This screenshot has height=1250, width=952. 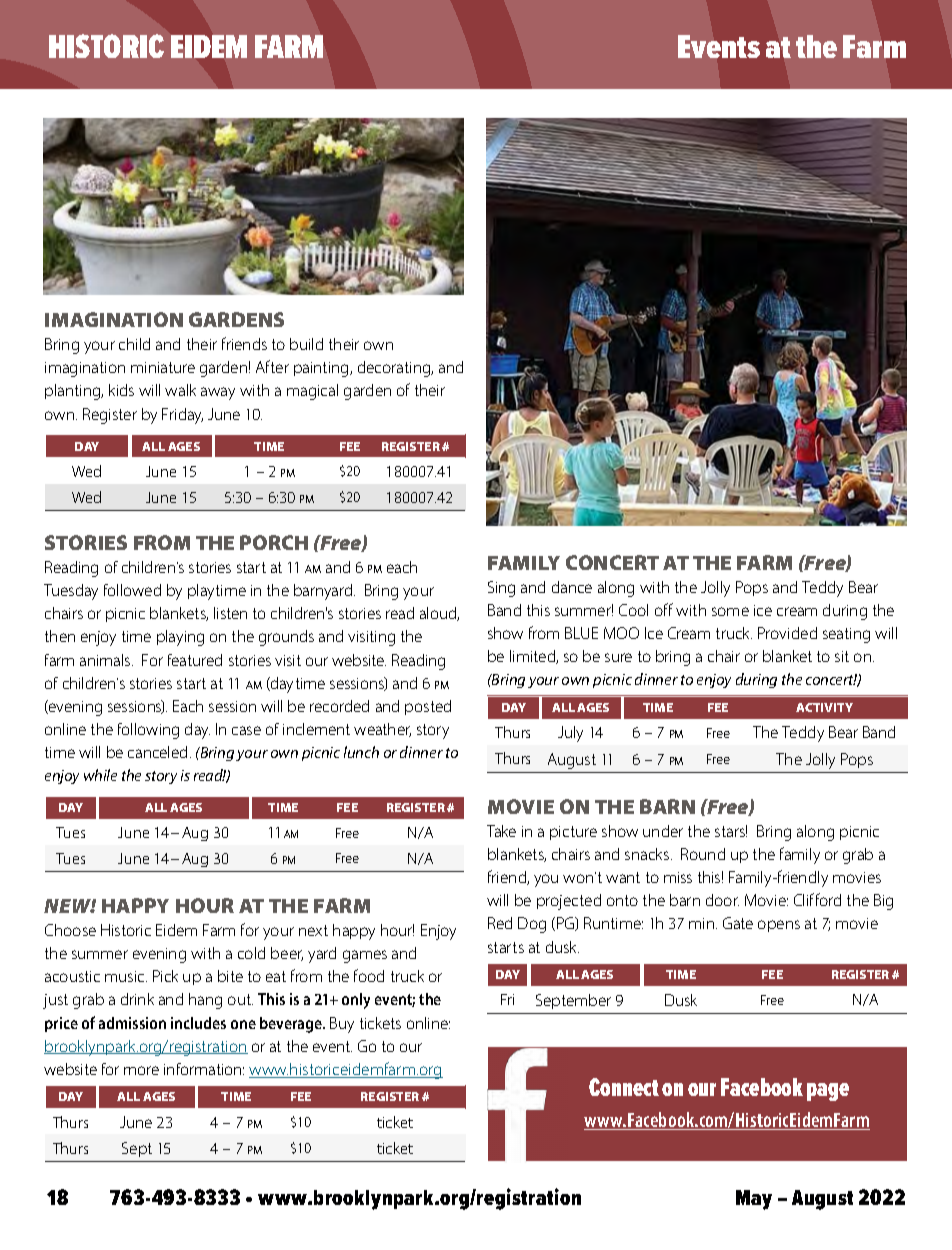 What do you see at coordinates (501, 589) in the screenshot?
I see `Sing` at bounding box center [501, 589].
